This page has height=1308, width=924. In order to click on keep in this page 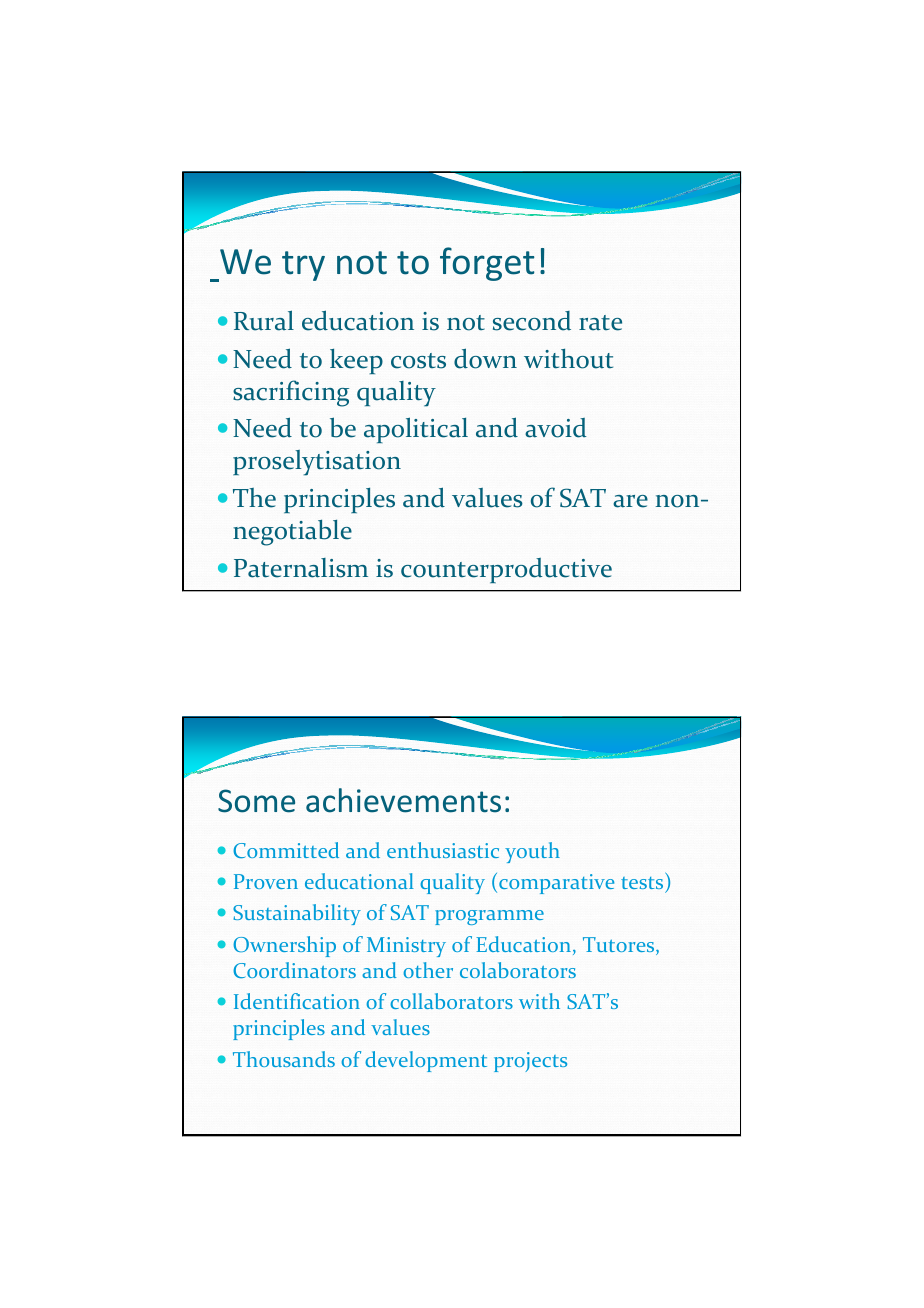, I will do `click(356, 361)`.
